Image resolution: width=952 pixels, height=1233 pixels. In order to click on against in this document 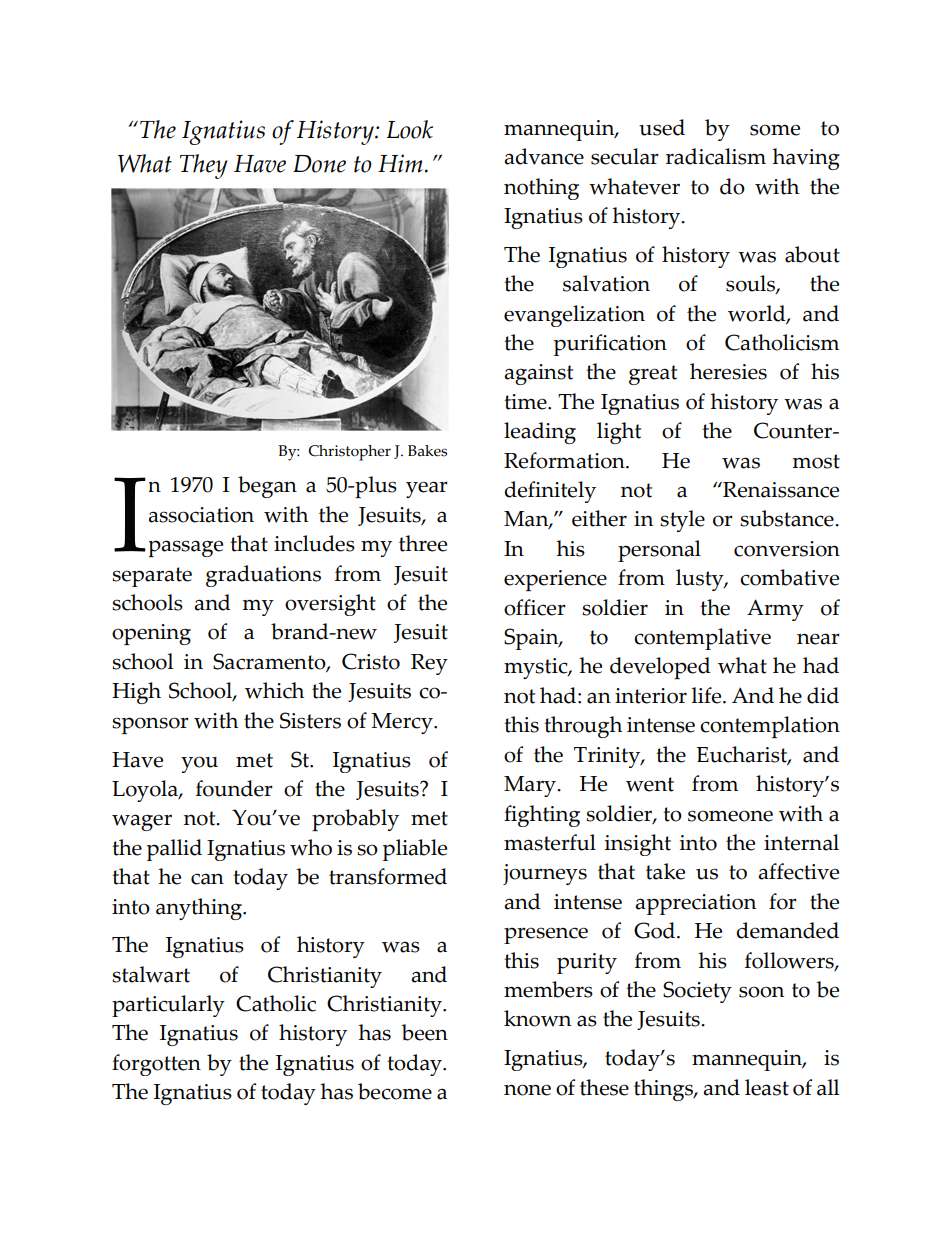, I will do `click(538, 374)`.
